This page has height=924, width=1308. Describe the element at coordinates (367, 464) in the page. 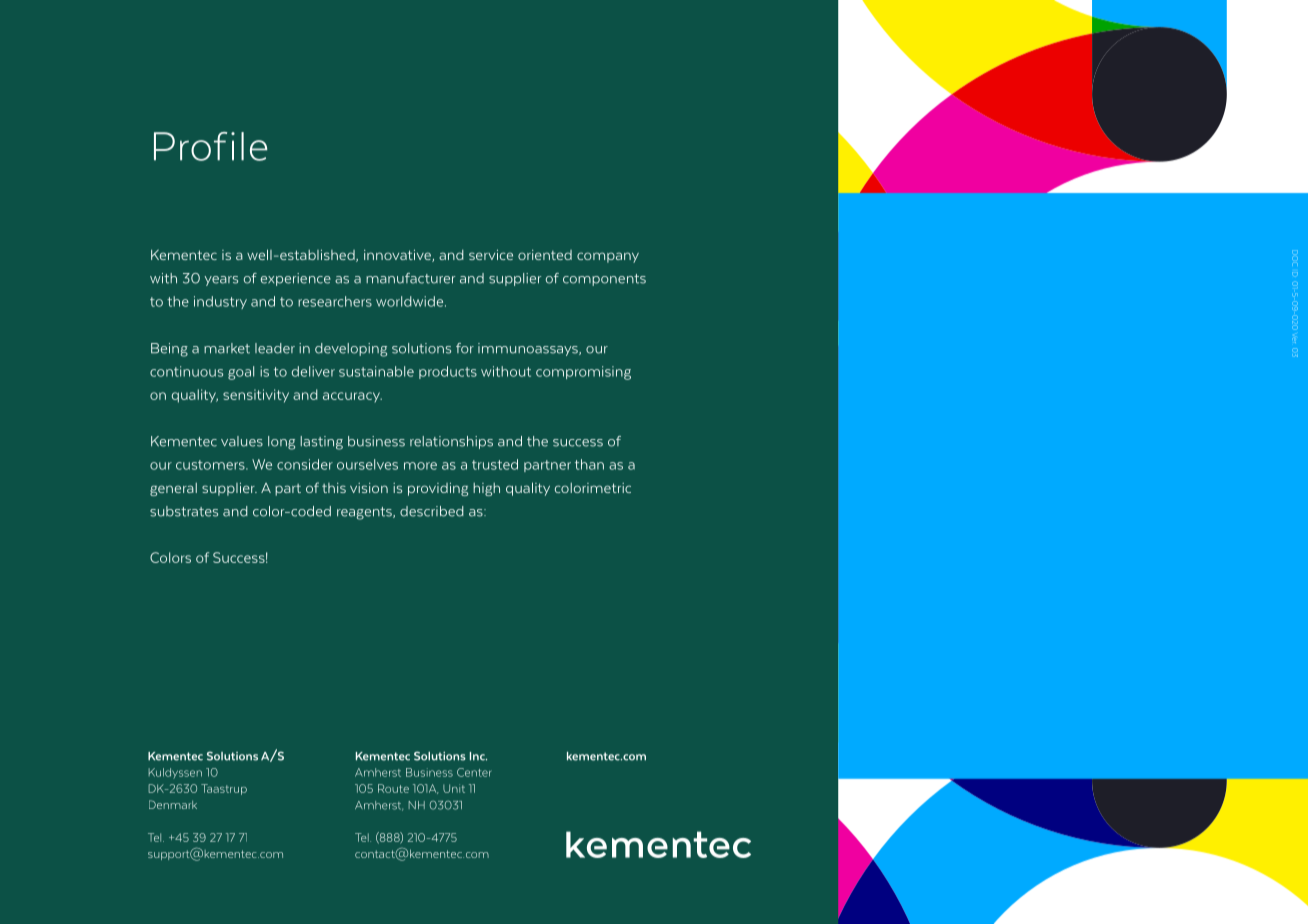

I see `ourselves` at that location.
